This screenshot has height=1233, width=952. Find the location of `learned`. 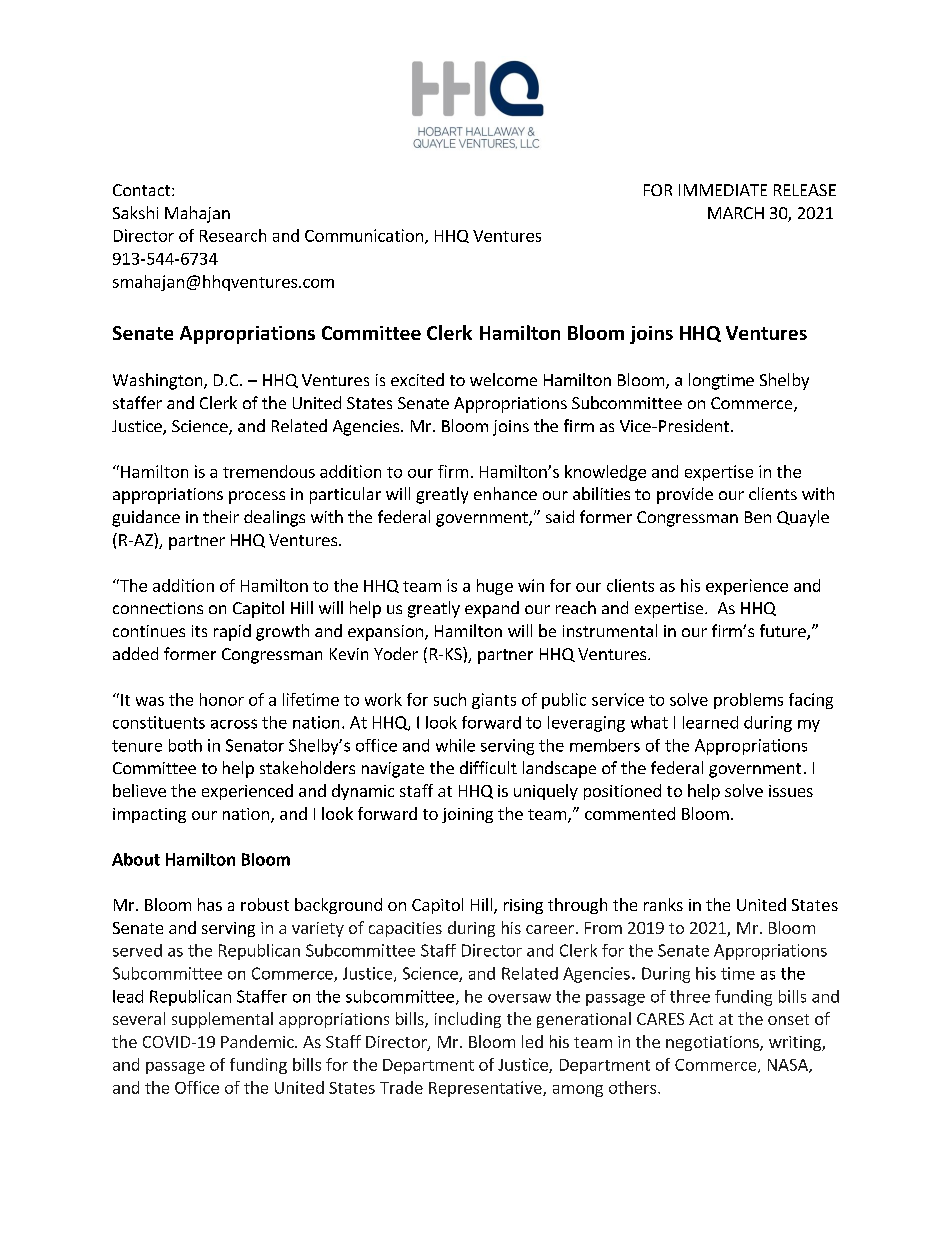

learned is located at coordinates (710, 722).
